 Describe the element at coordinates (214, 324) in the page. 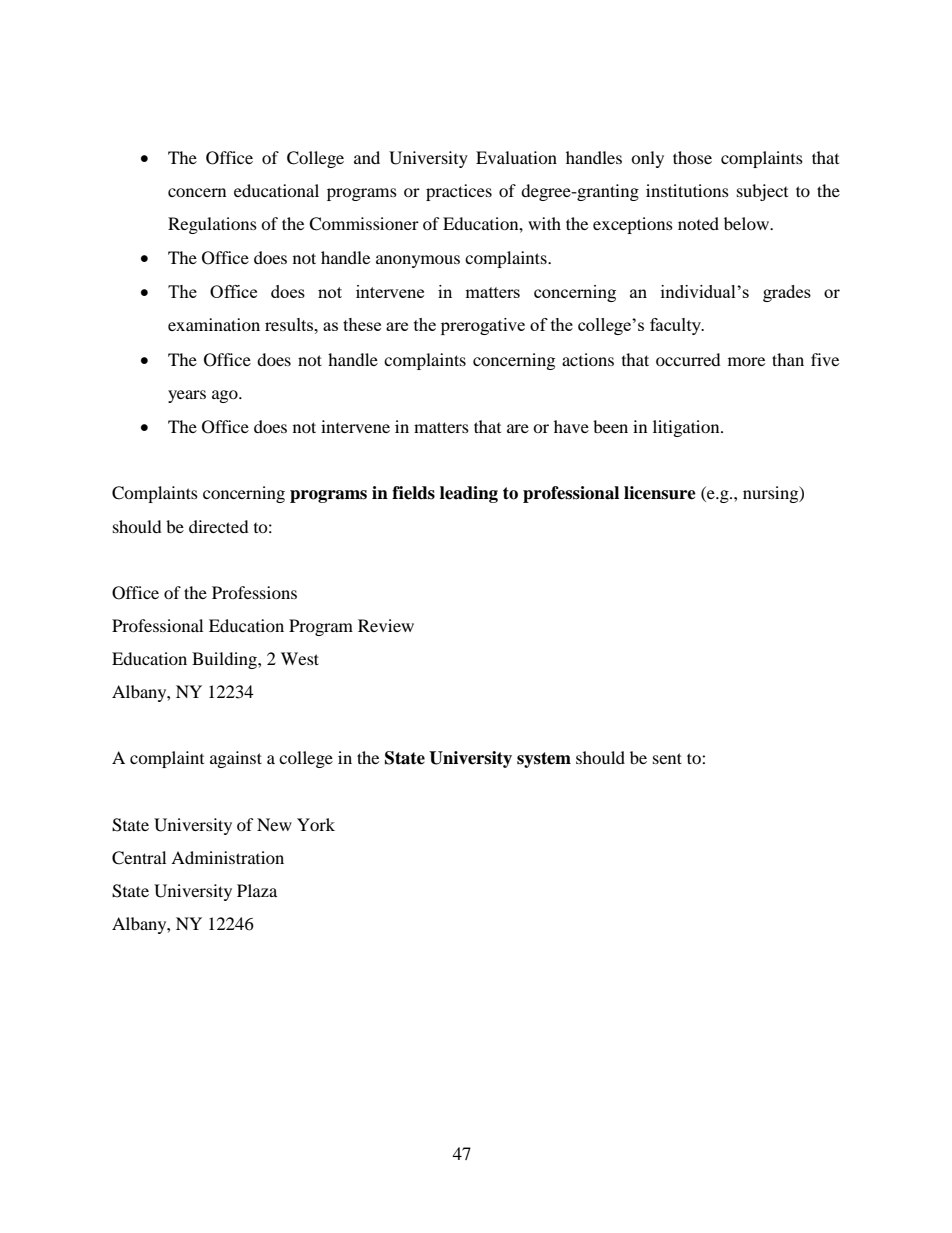

I see `examination` at that location.
